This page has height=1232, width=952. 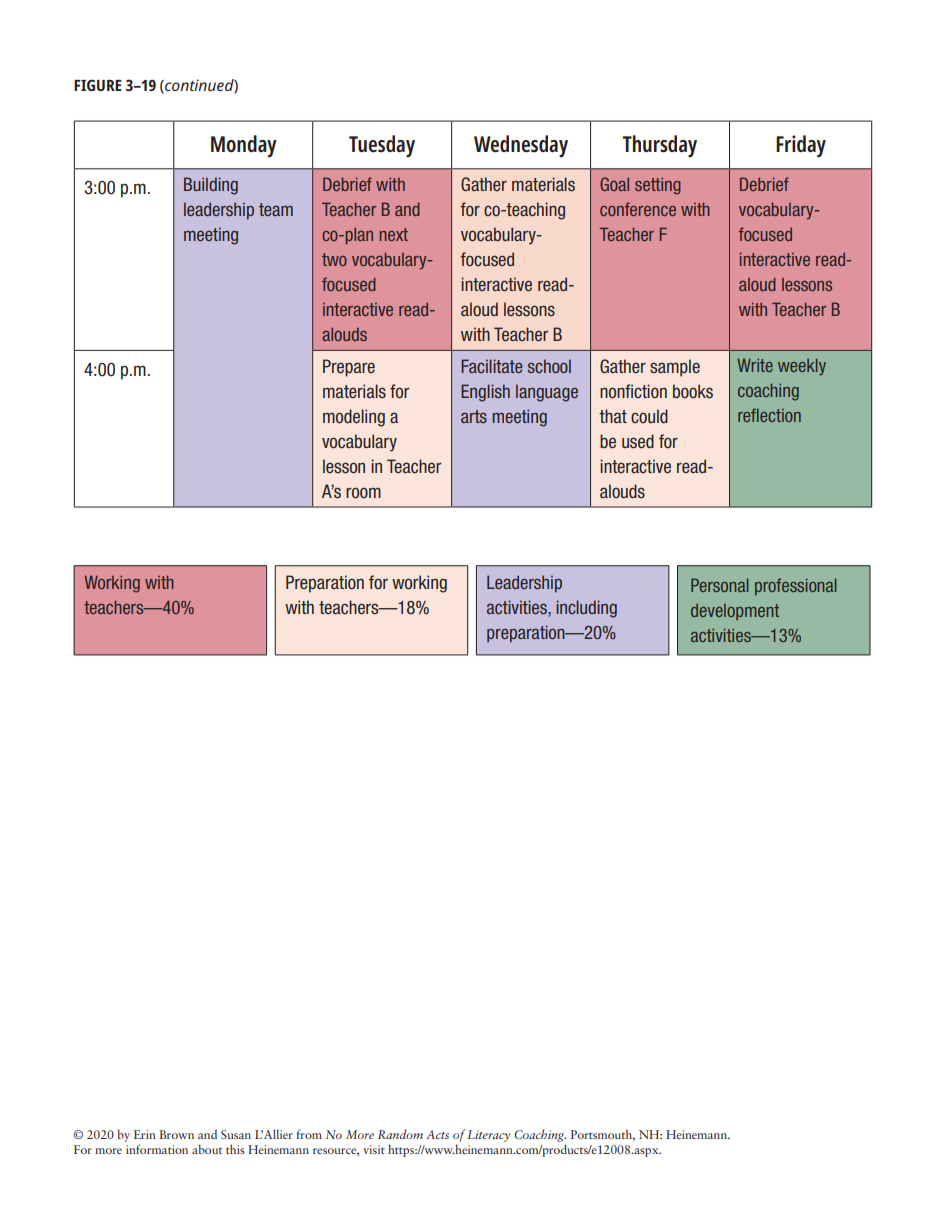 I want to click on Literacy, so click(x=488, y=1136).
